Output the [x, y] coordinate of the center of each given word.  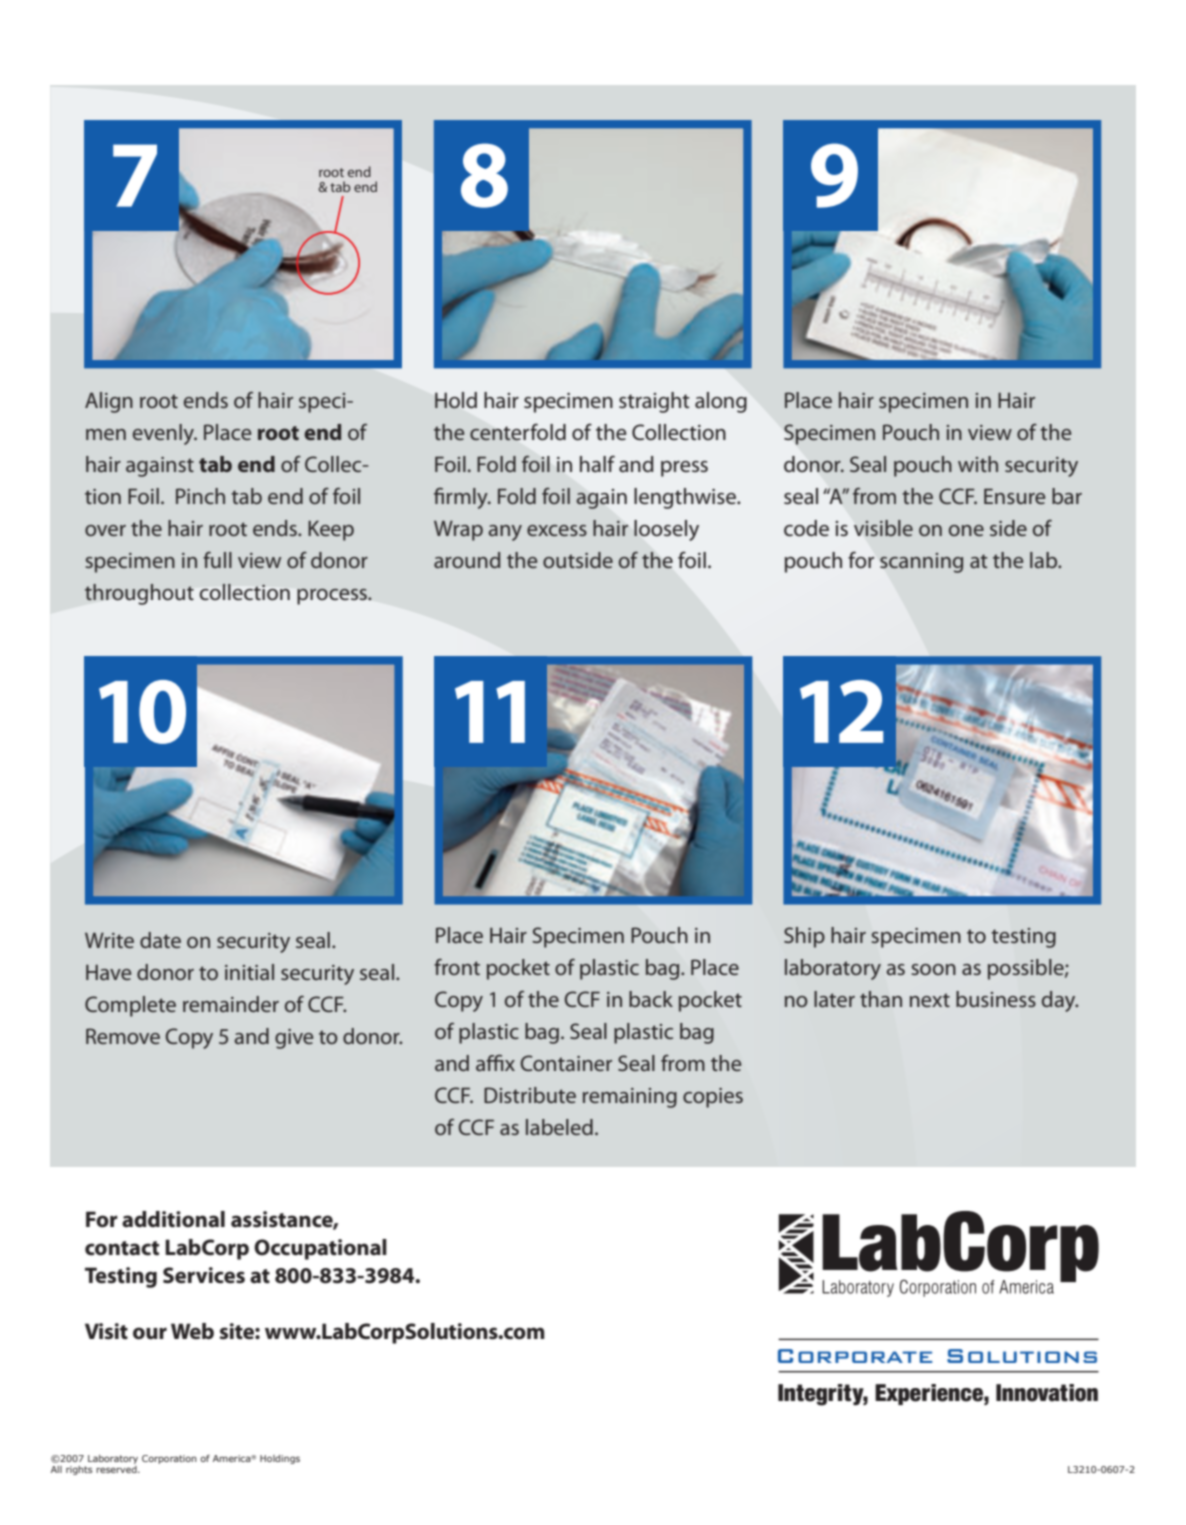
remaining [630, 1098]
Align [109, 402]
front [457, 967]
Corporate [855, 1356]
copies [713, 1098]
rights [79, 1470]
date [160, 940]
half [597, 463]
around [467, 560]
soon [933, 969]
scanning [921, 563]
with [978, 464]
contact [122, 1248]
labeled [559, 1127]
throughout [139, 594]
